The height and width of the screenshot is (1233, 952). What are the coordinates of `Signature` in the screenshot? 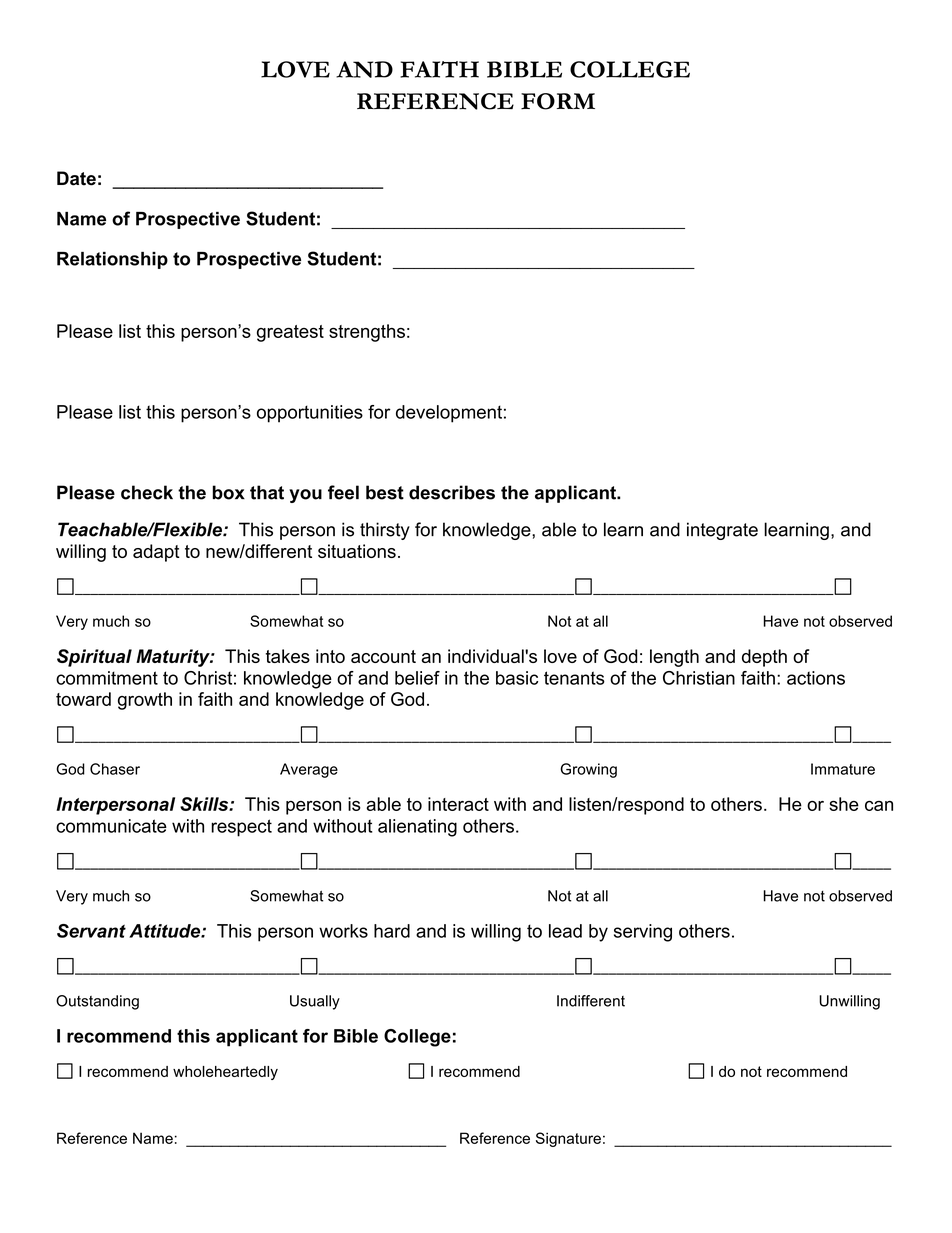 It's located at (568, 1139).
